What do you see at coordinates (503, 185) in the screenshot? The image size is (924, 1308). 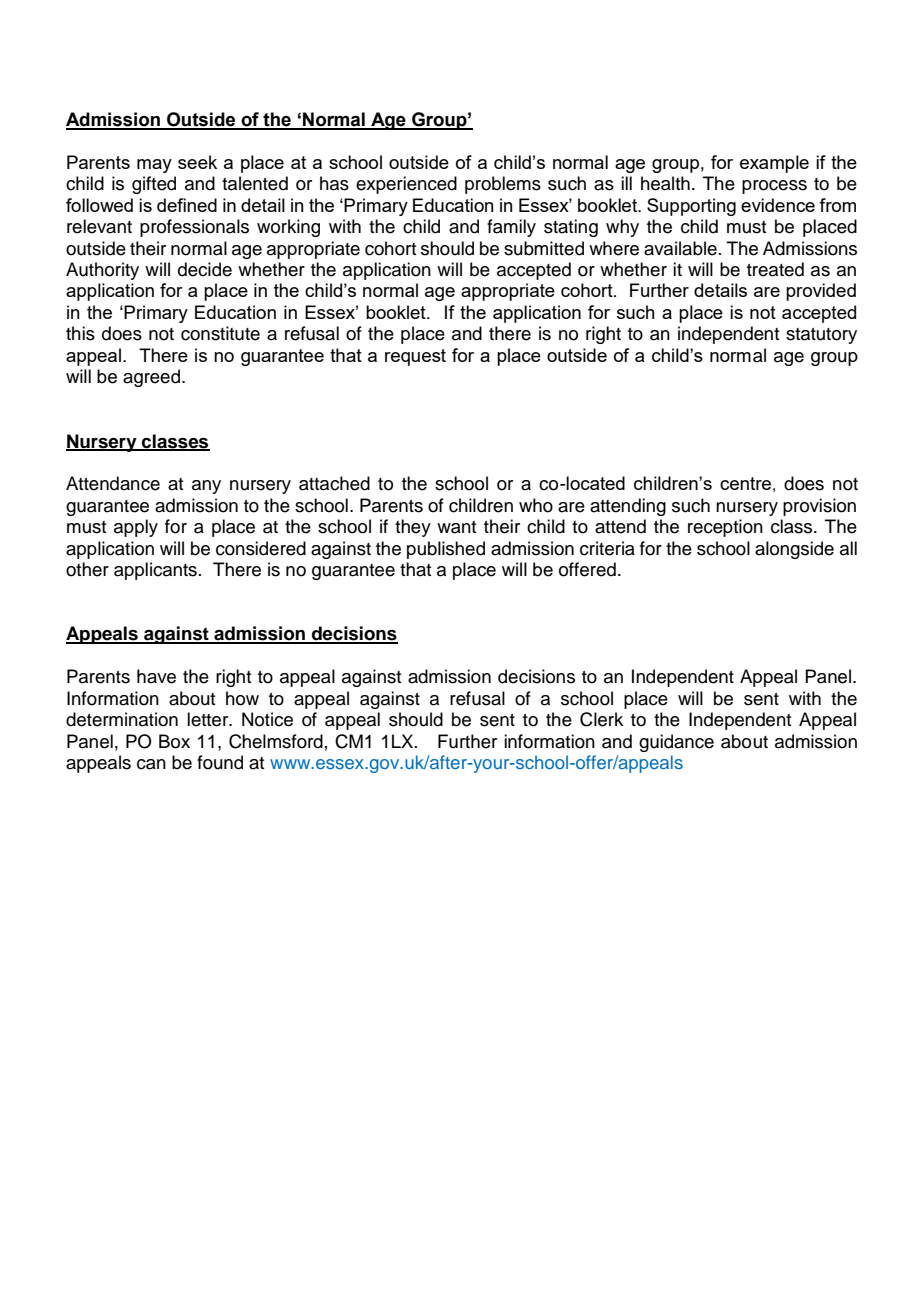 I see `problems` at bounding box center [503, 185].
